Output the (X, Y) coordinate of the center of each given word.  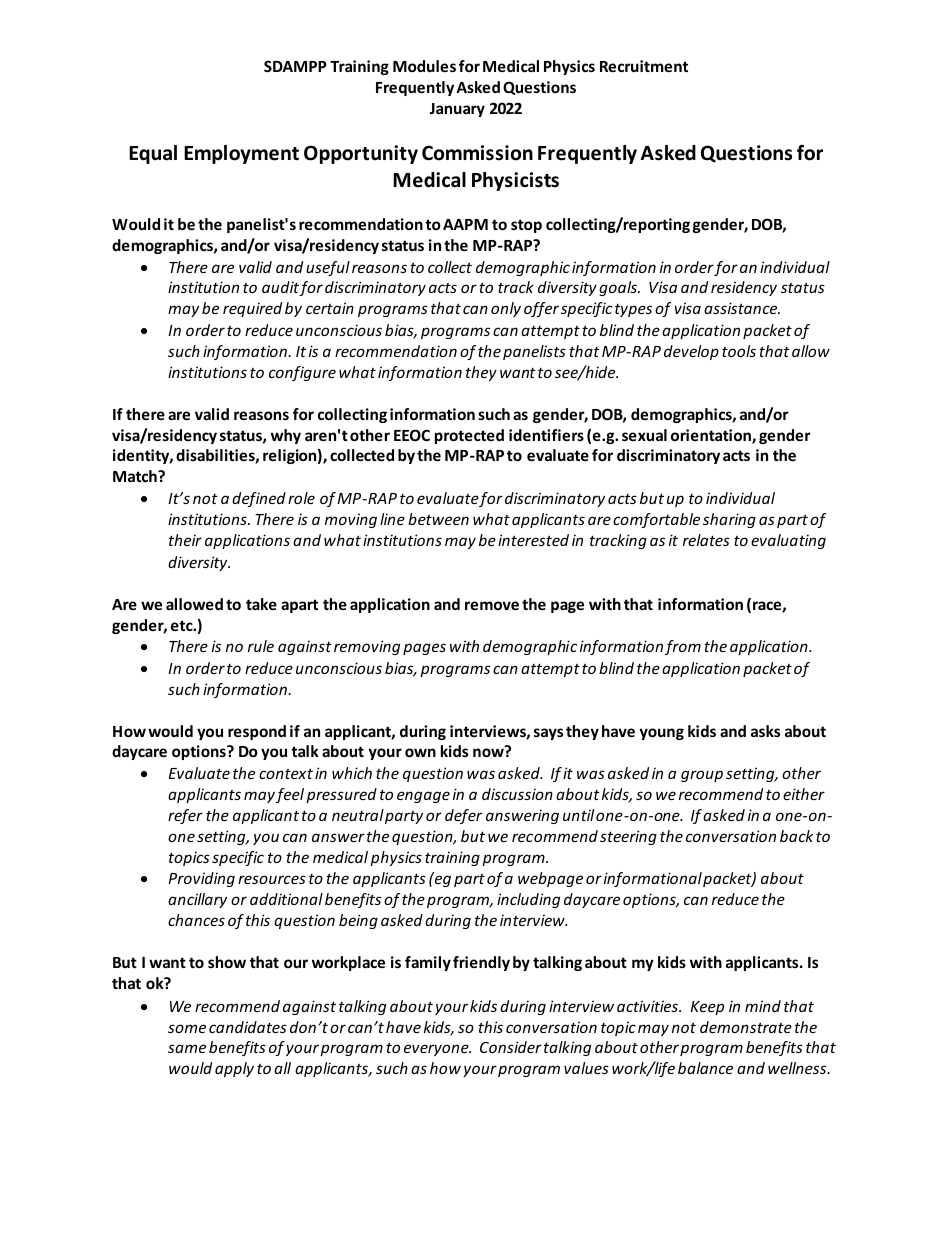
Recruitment (644, 66)
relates (706, 540)
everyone (437, 1050)
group (702, 776)
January (457, 110)
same (187, 1048)
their (185, 540)
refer (185, 816)
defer (463, 816)
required (252, 309)
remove (492, 605)
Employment (241, 154)
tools (739, 351)
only (506, 309)
